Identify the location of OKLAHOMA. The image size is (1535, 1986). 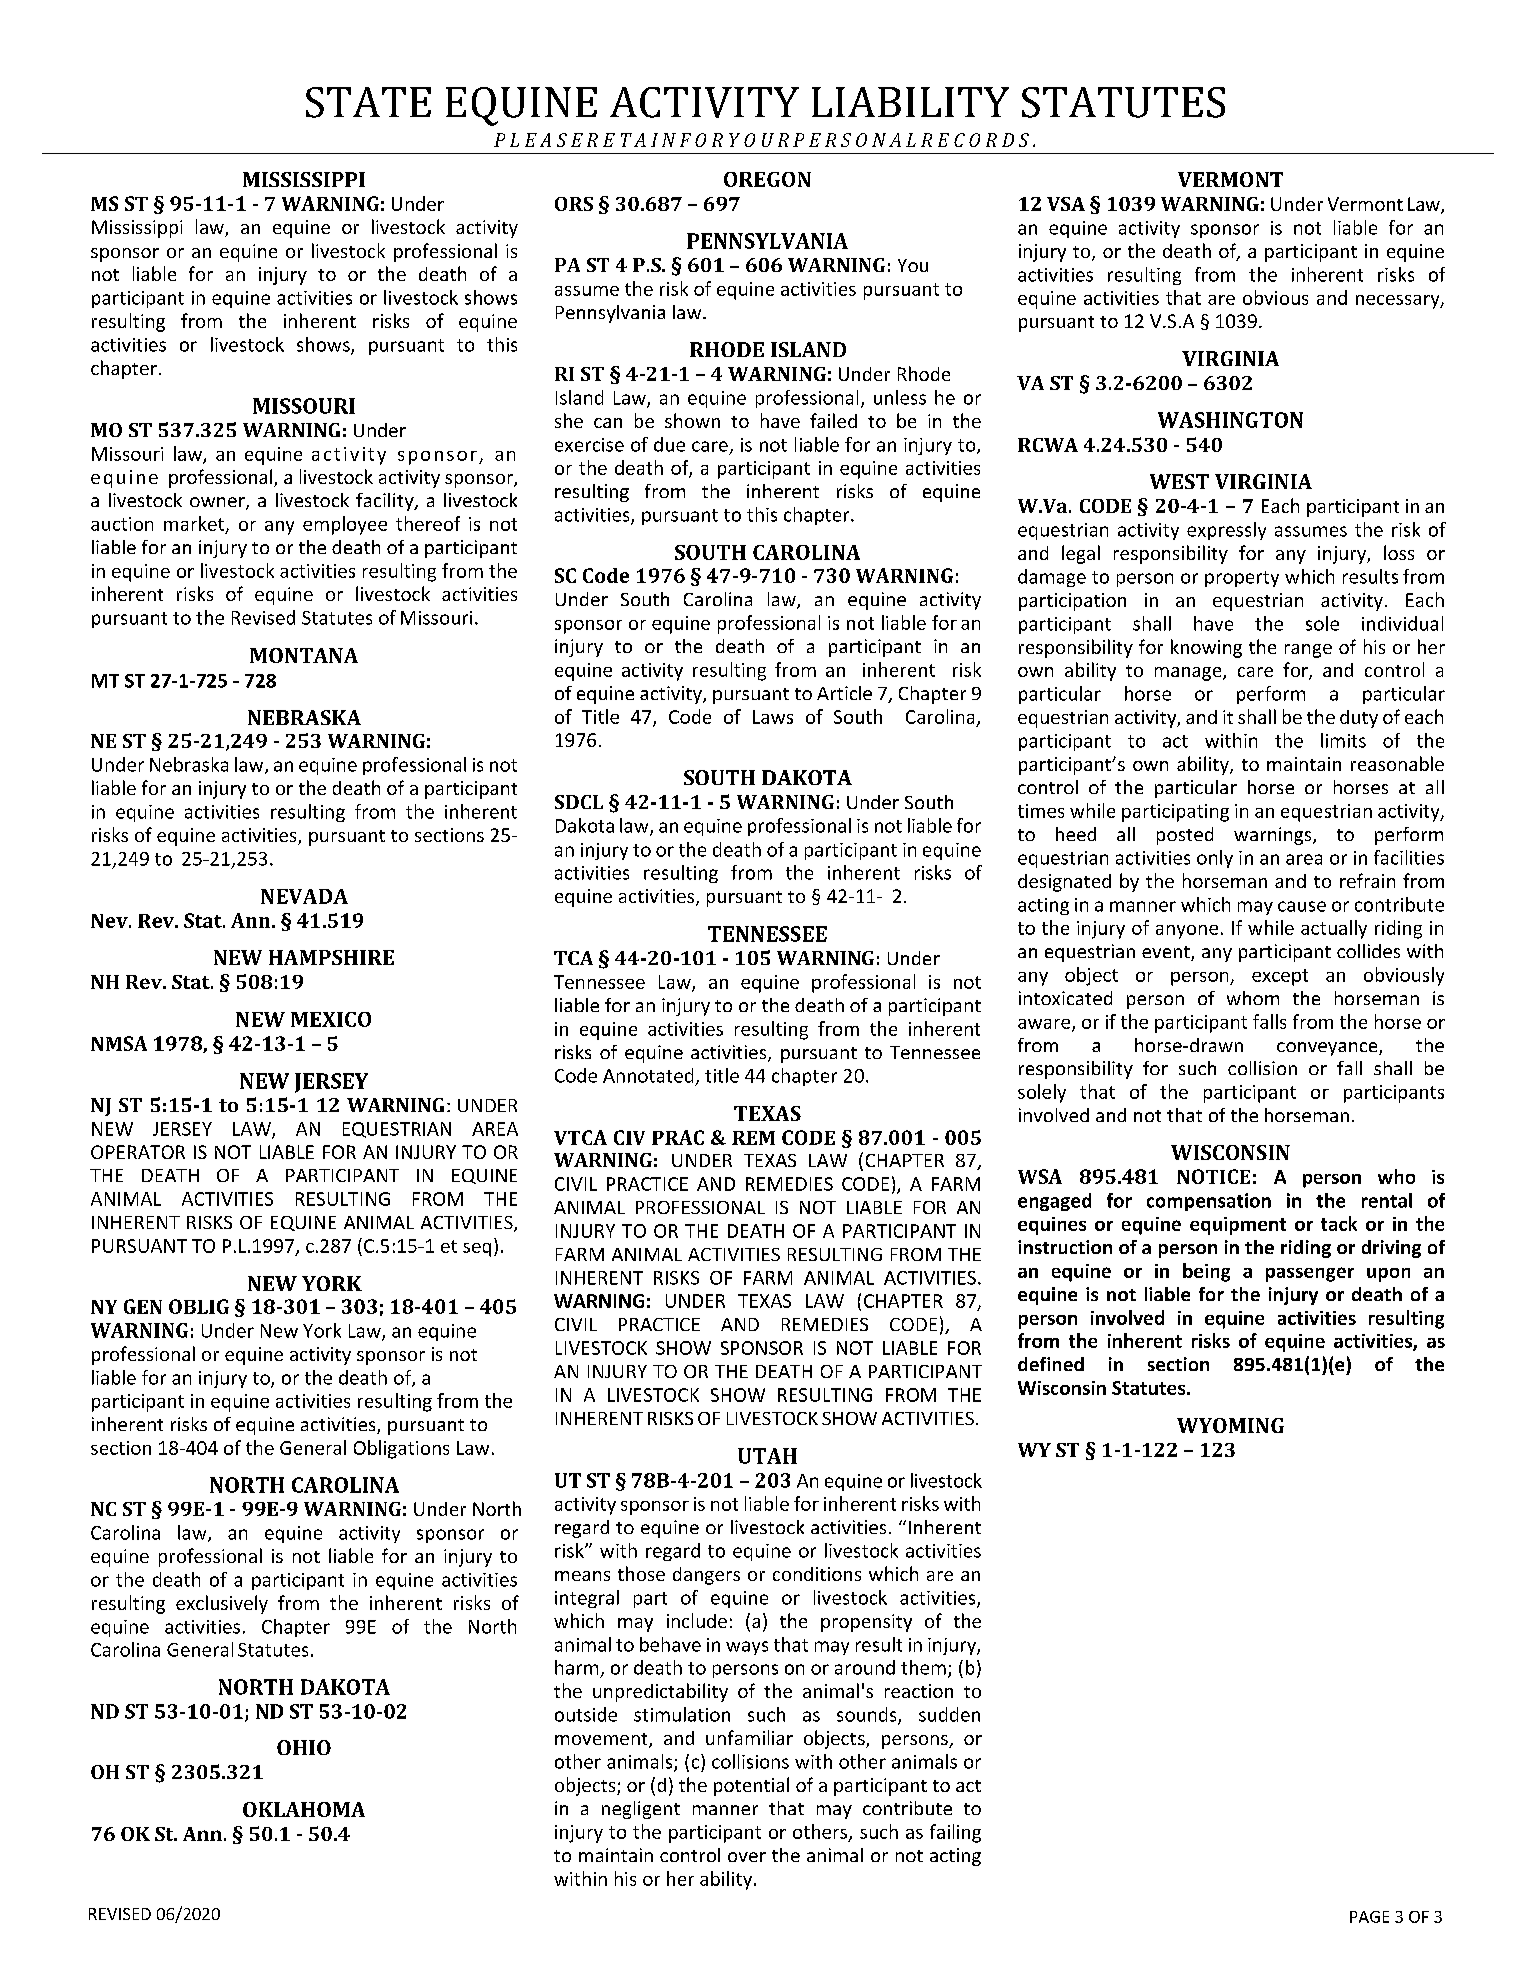
(304, 1809).
